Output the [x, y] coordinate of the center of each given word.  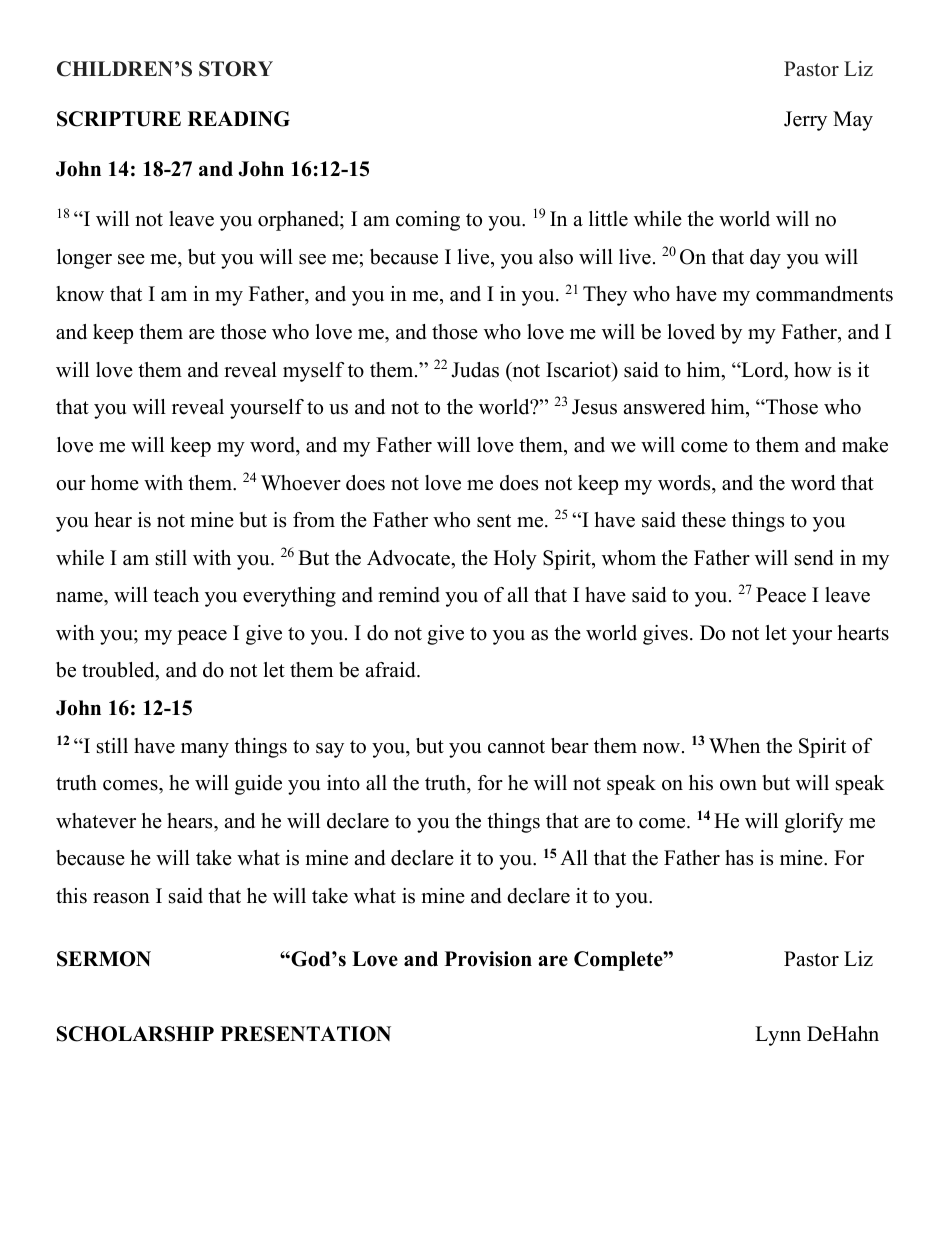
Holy [515, 560]
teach [176, 595]
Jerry [805, 121]
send [814, 558]
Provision [488, 959]
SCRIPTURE [119, 119]
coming [428, 221]
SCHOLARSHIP [135, 1034]
